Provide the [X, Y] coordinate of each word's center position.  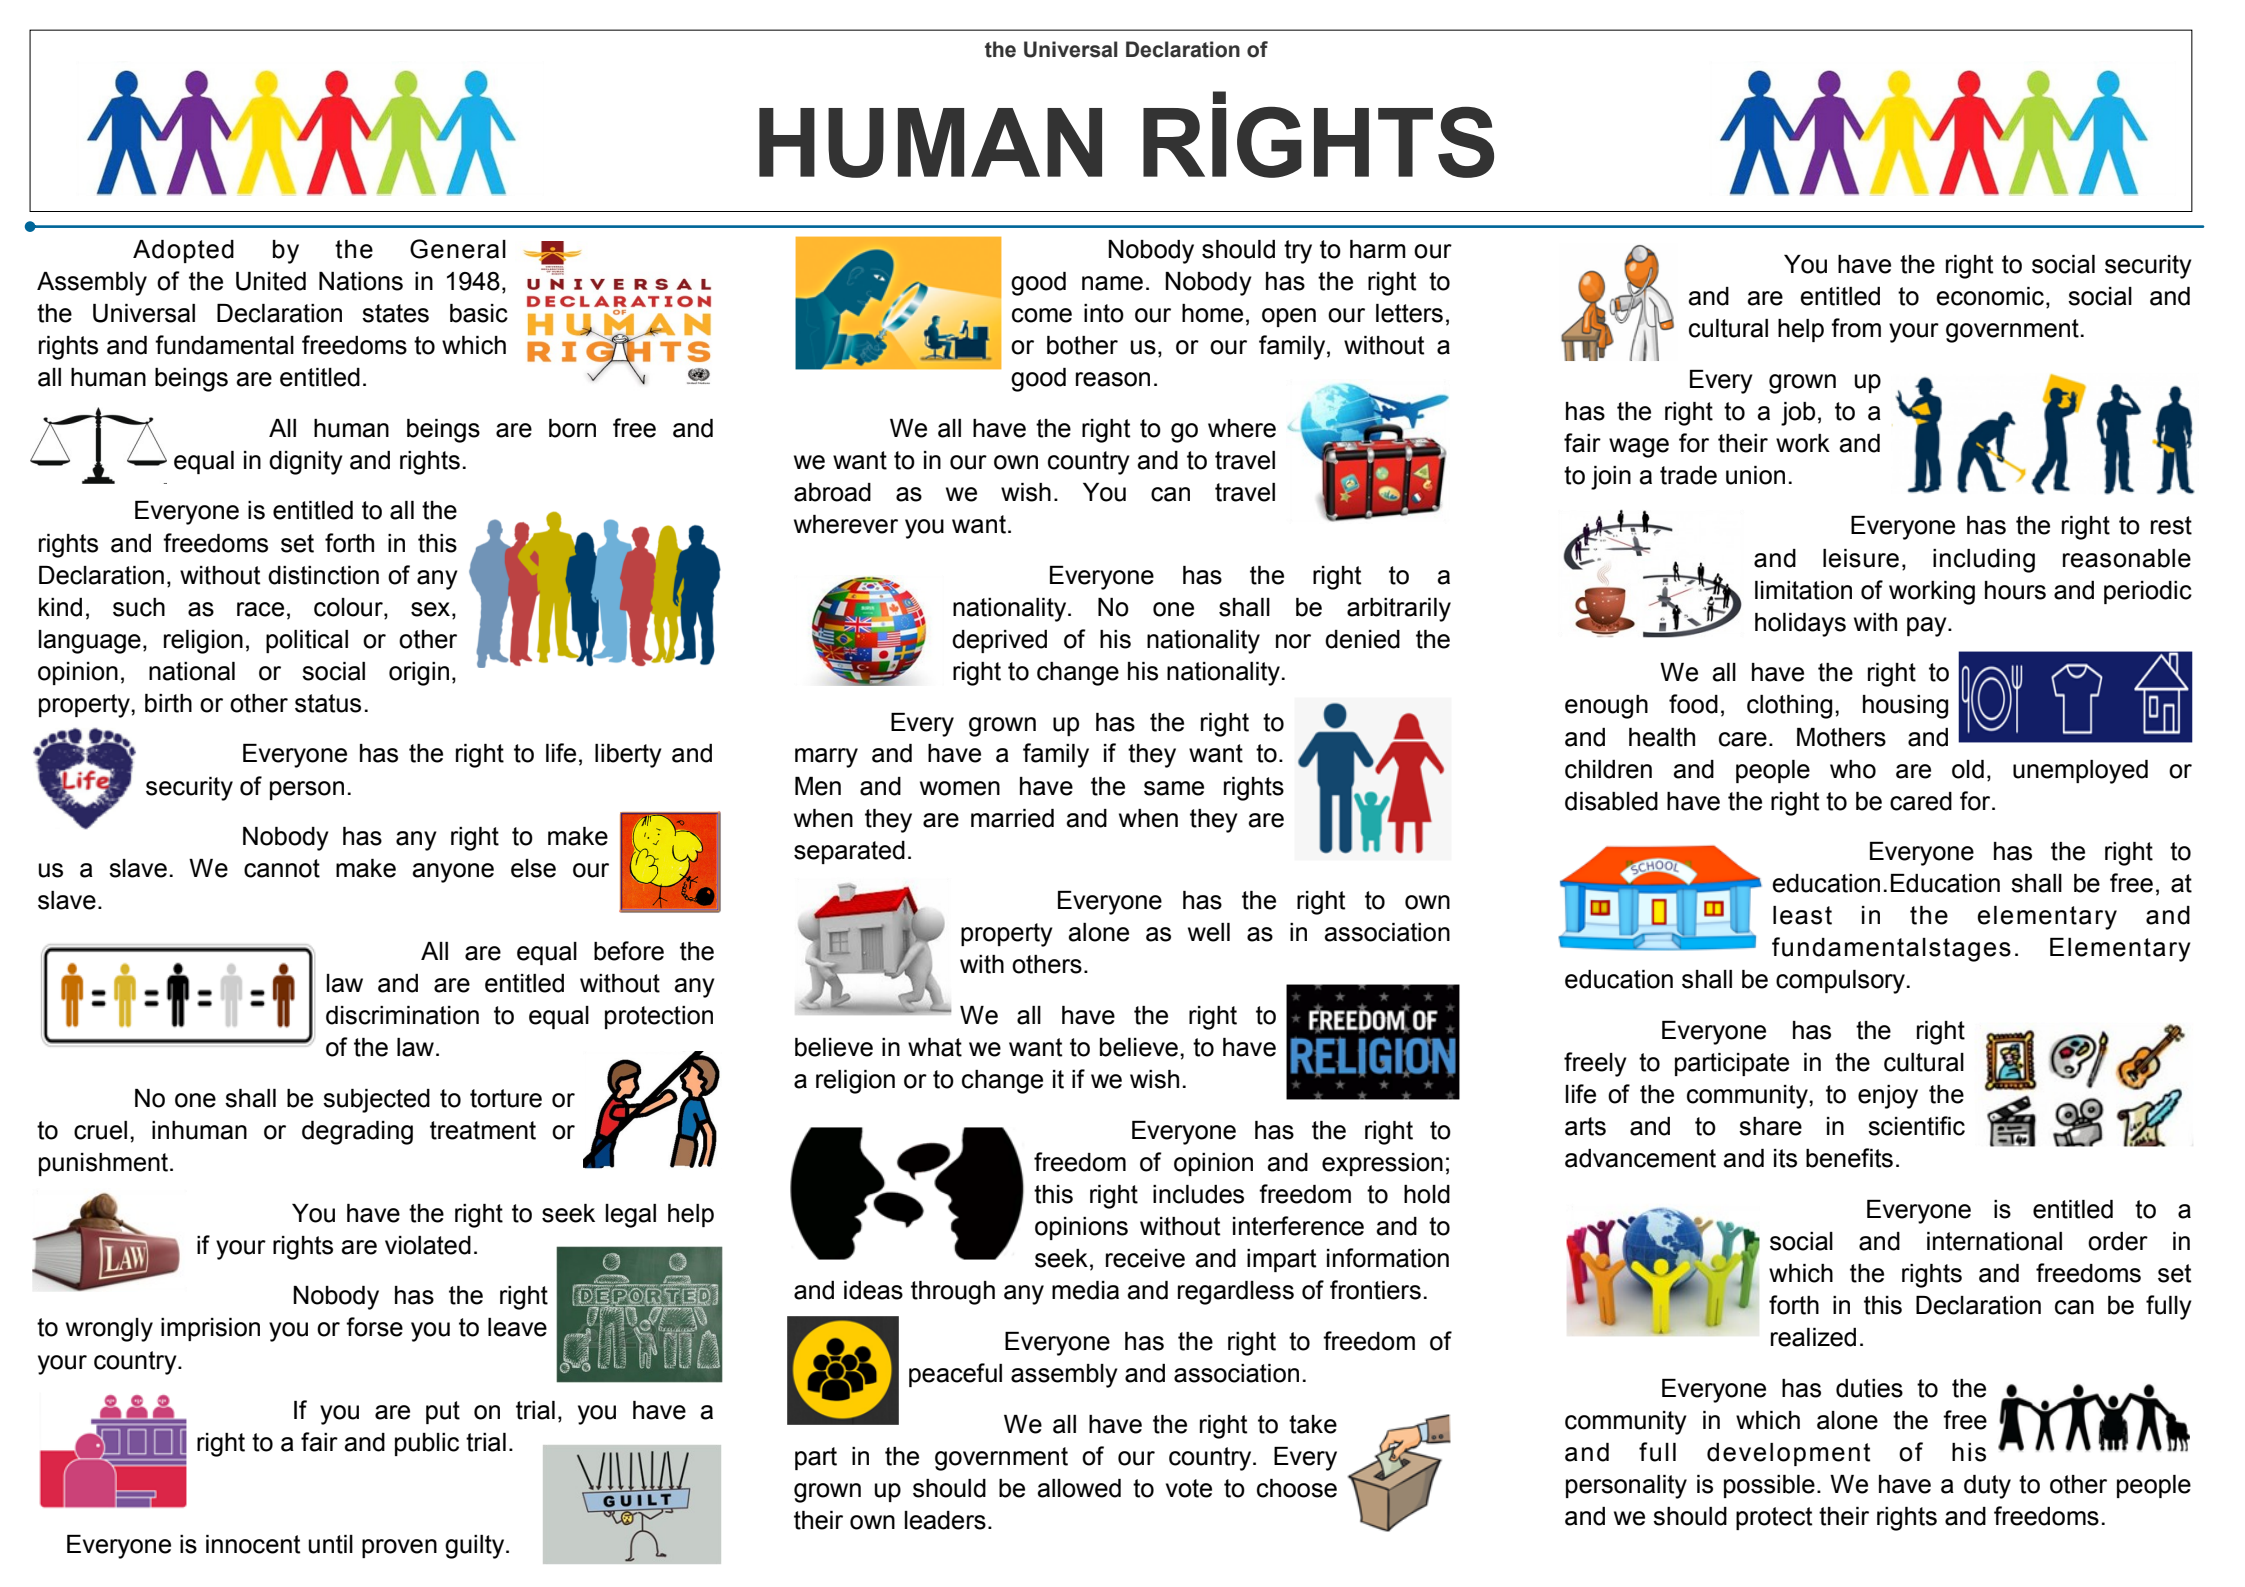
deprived [999, 641]
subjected [376, 1101]
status [328, 703]
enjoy [1888, 1097]
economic [1990, 296]
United [271, 281]
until [331, 1544]
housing [1905, 707]
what [935, 1047]
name [1112, 283]
